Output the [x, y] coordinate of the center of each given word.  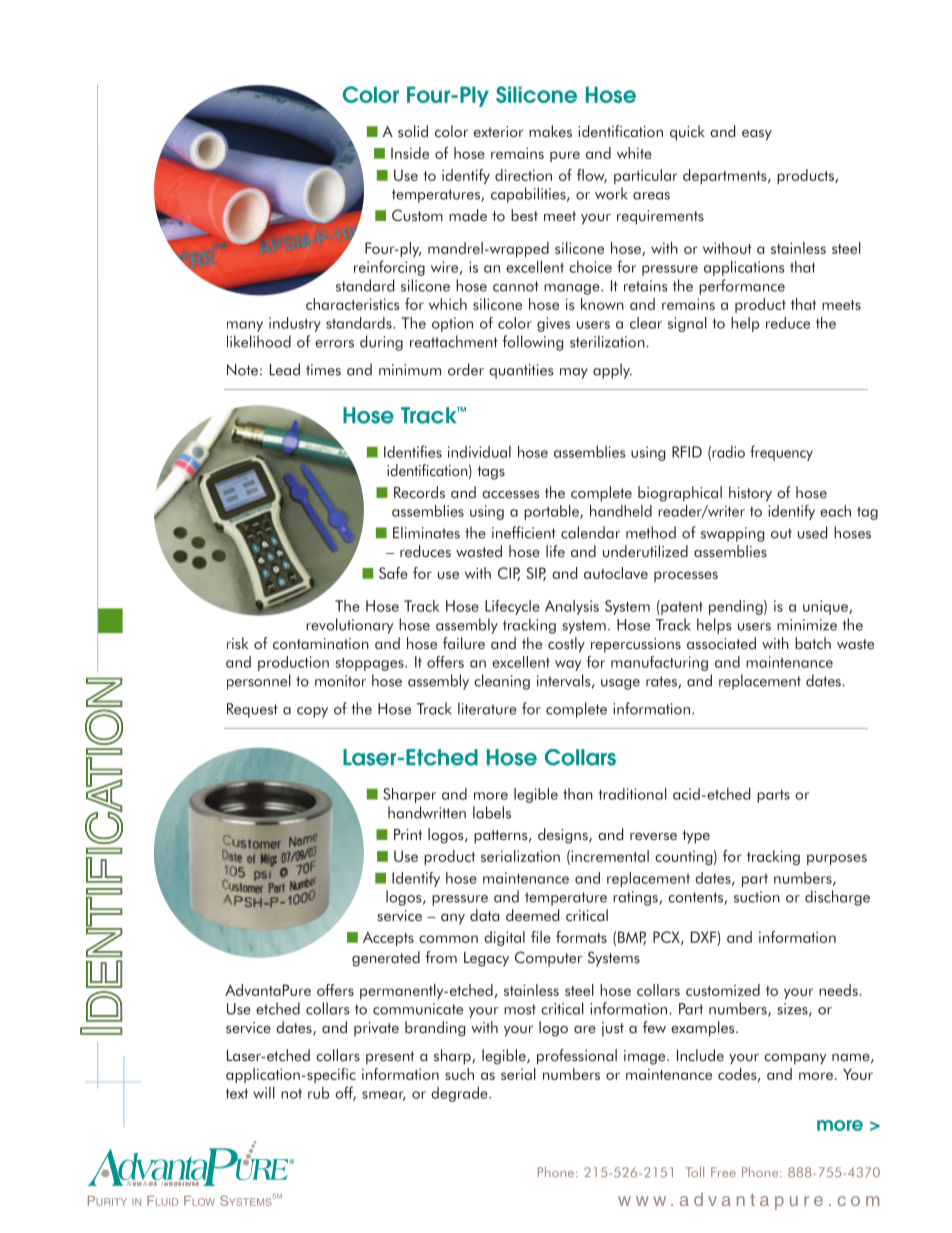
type [696, 837]
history [750, 494]
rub [318, 1092]
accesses [510, 495]
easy [757, 135]
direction [523, 175]
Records [419, 492]
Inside [410, 153]
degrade [460, 1094]
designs [564, 836]
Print [408, 834]
